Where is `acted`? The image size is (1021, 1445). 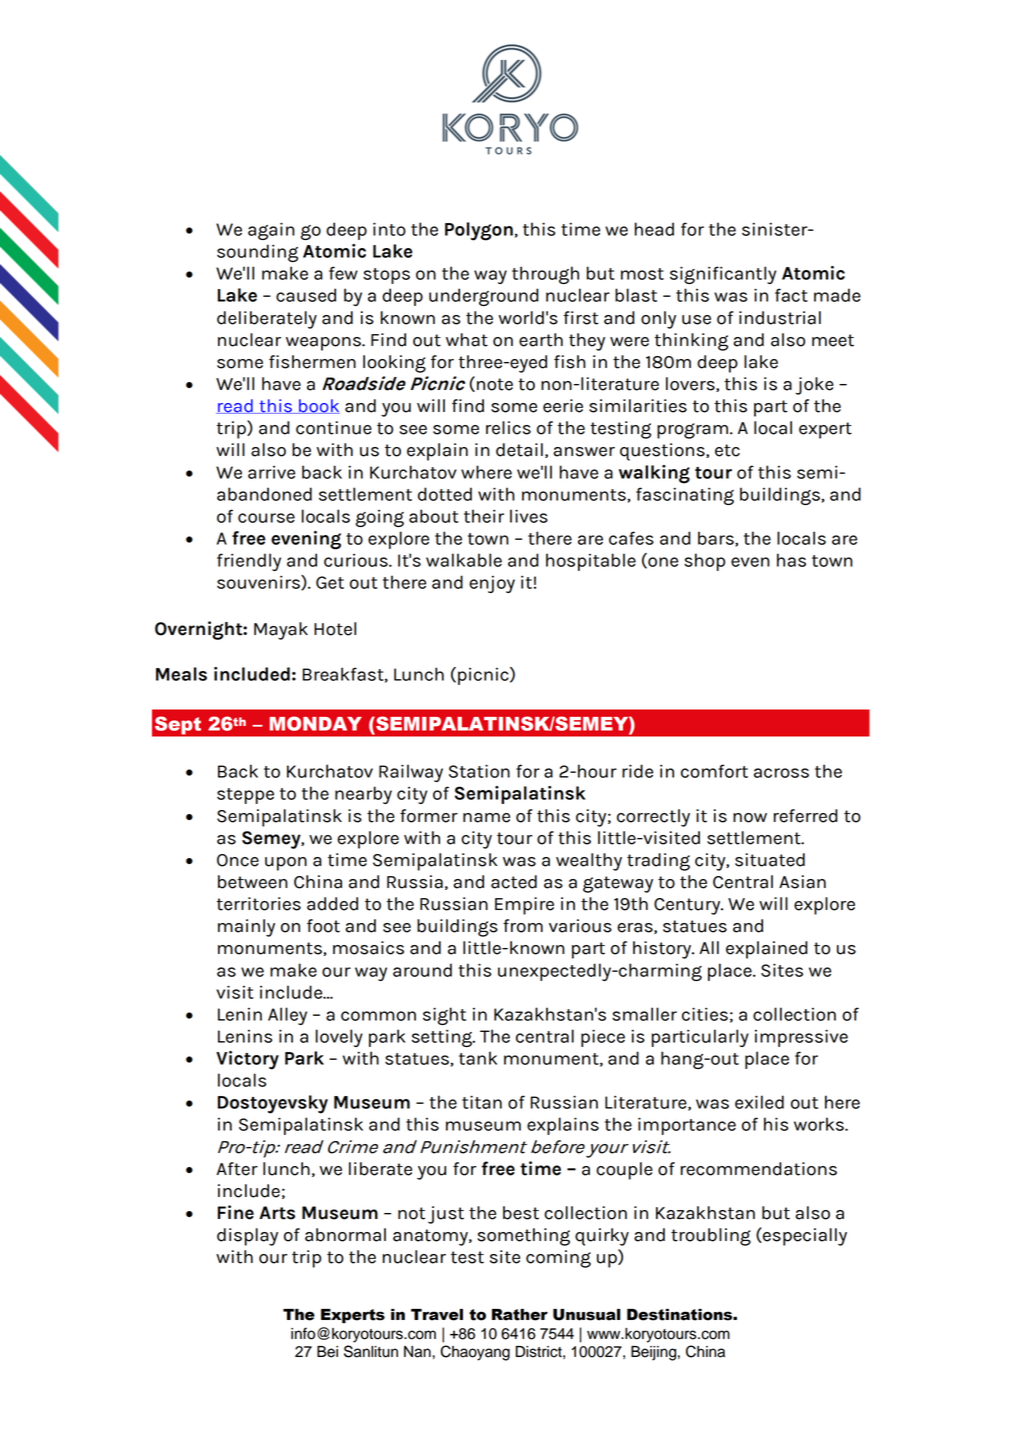 acted is located at coordinates (514, 882).
